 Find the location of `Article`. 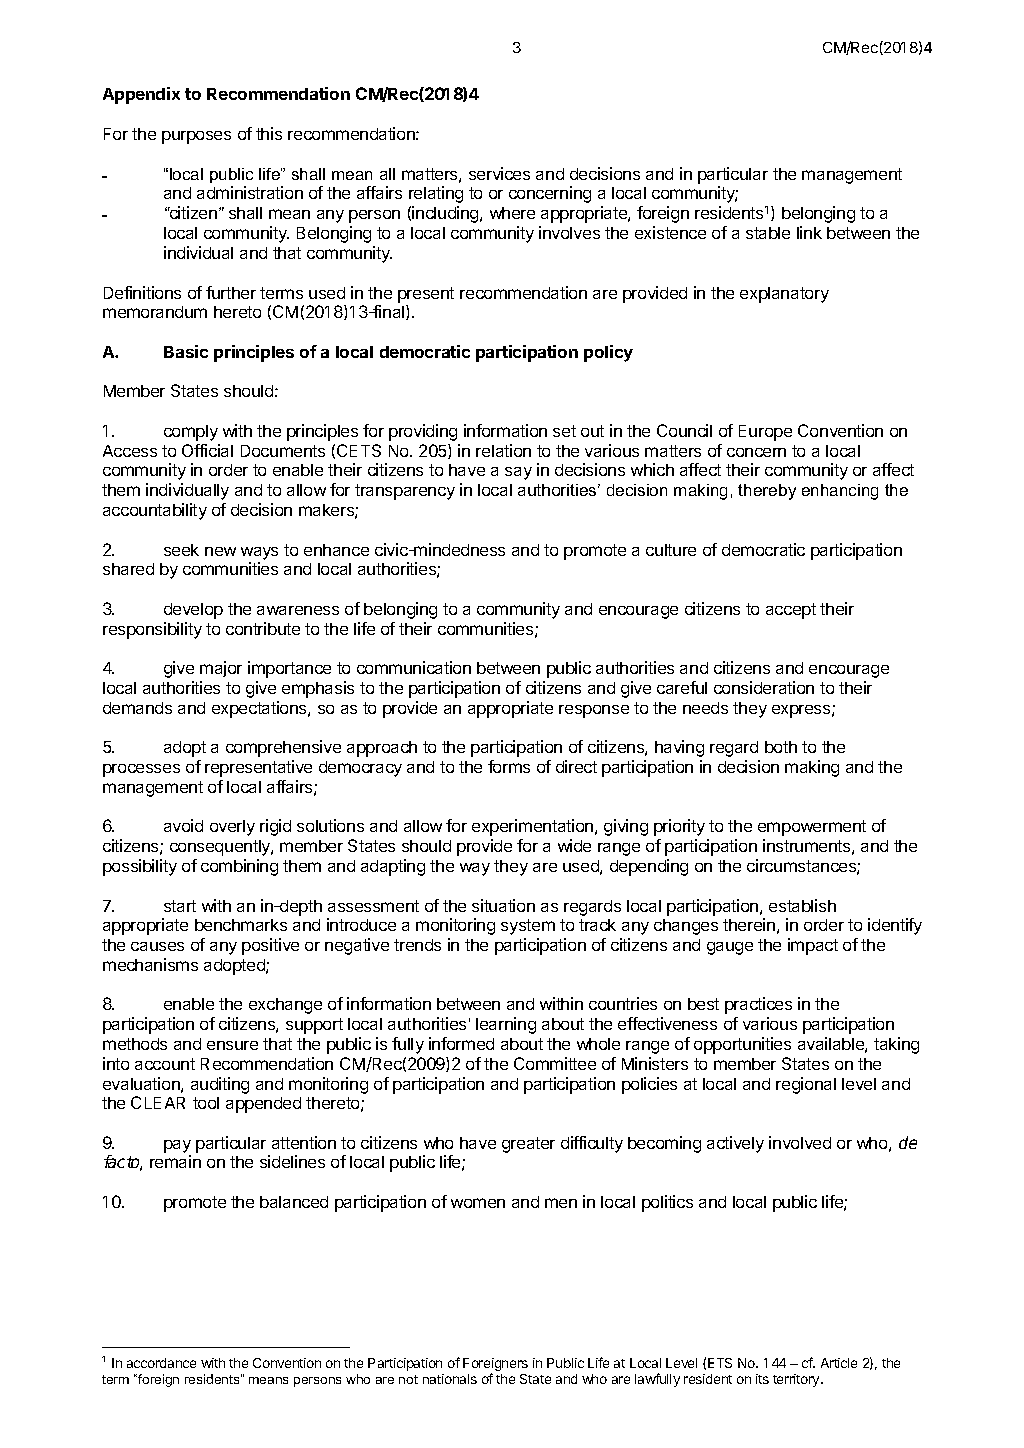

Article is located at coordinates (839, 1363).
